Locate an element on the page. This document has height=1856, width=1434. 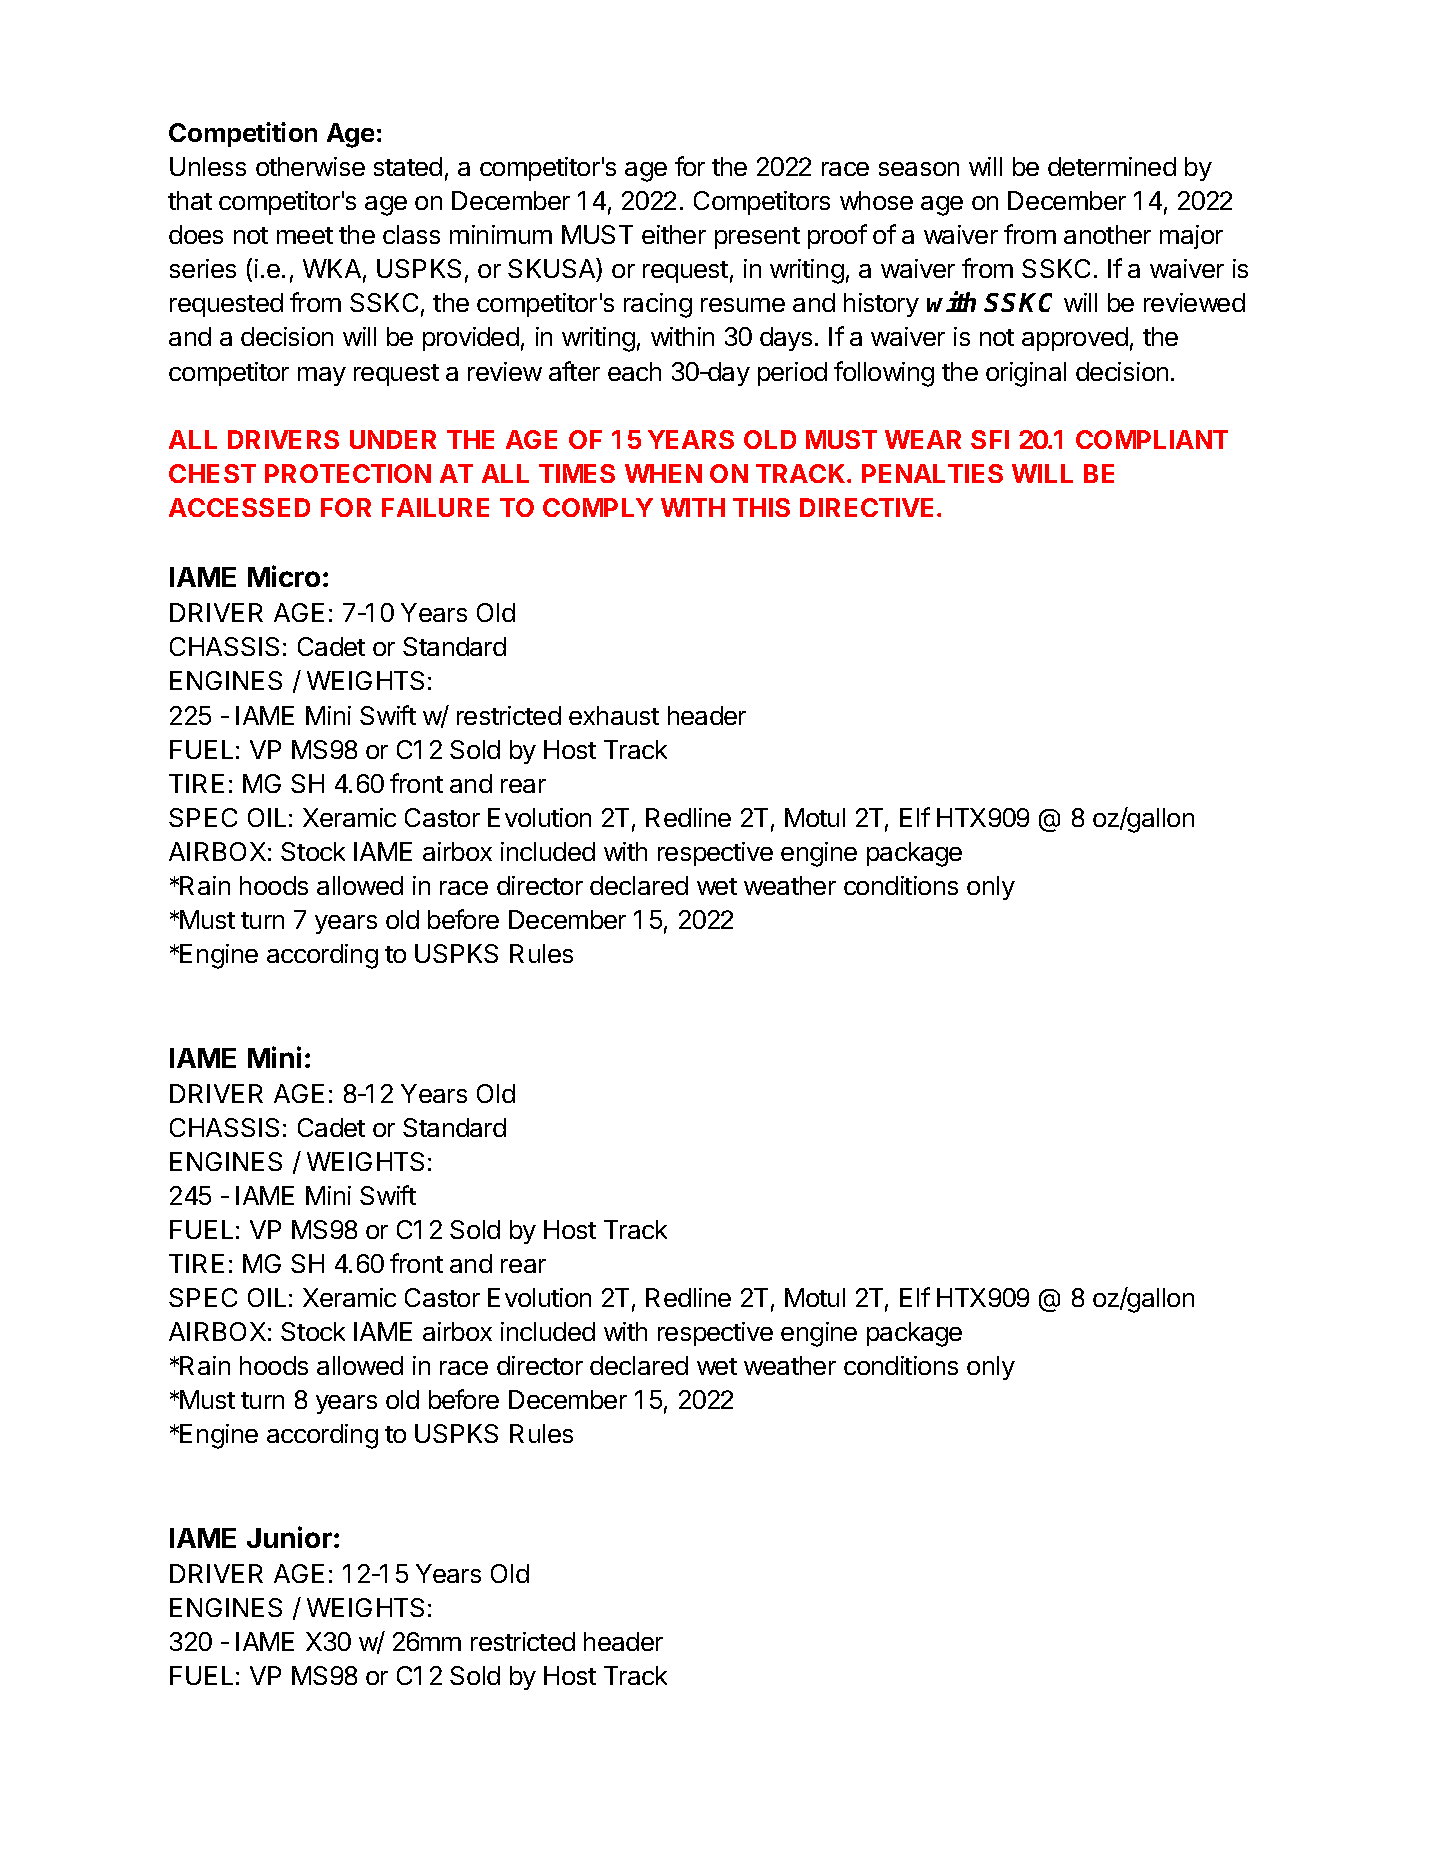
otherwise is located at coordinates (310, 166).
